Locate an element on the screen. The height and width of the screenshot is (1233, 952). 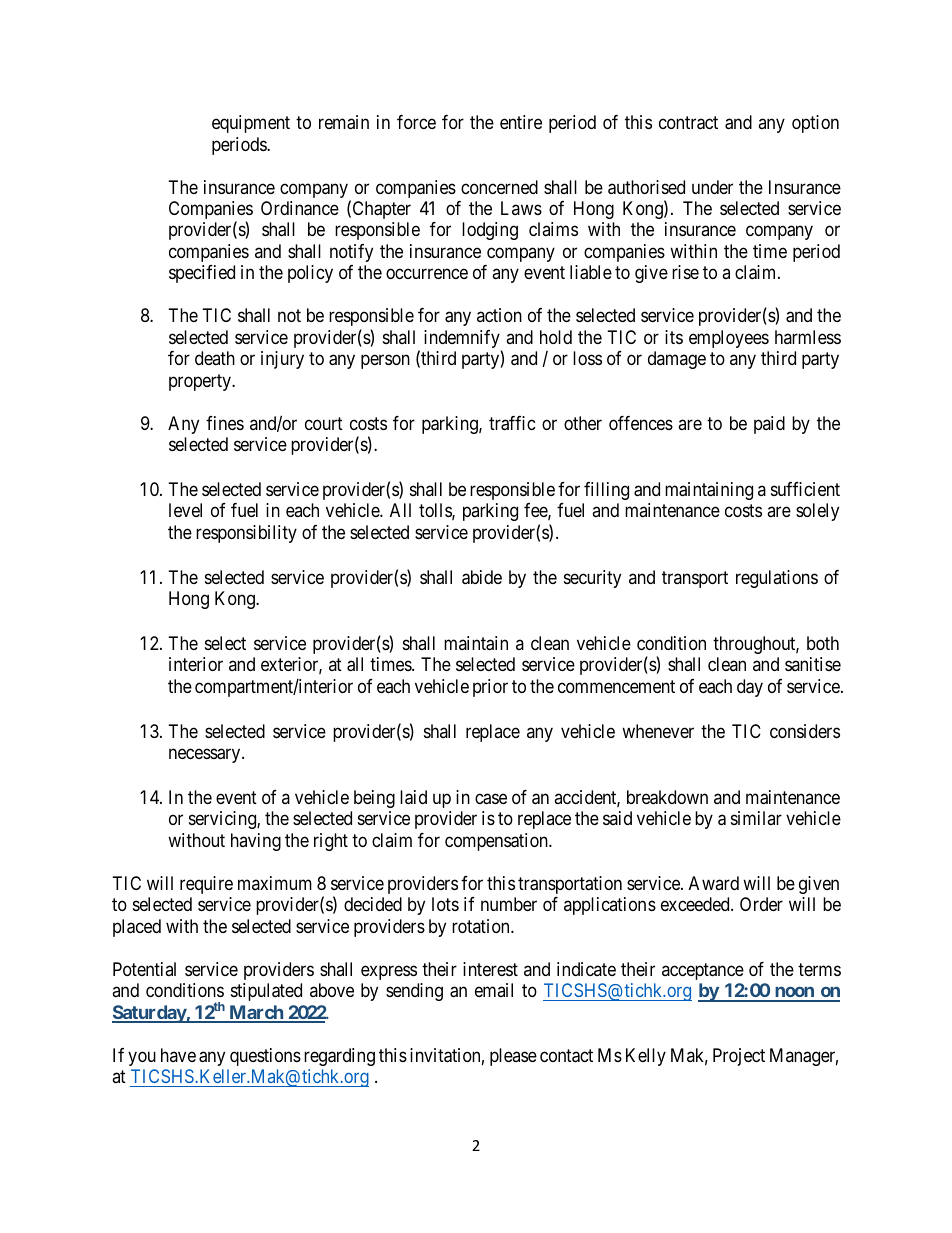
having is located at coordinates (256, 842).
